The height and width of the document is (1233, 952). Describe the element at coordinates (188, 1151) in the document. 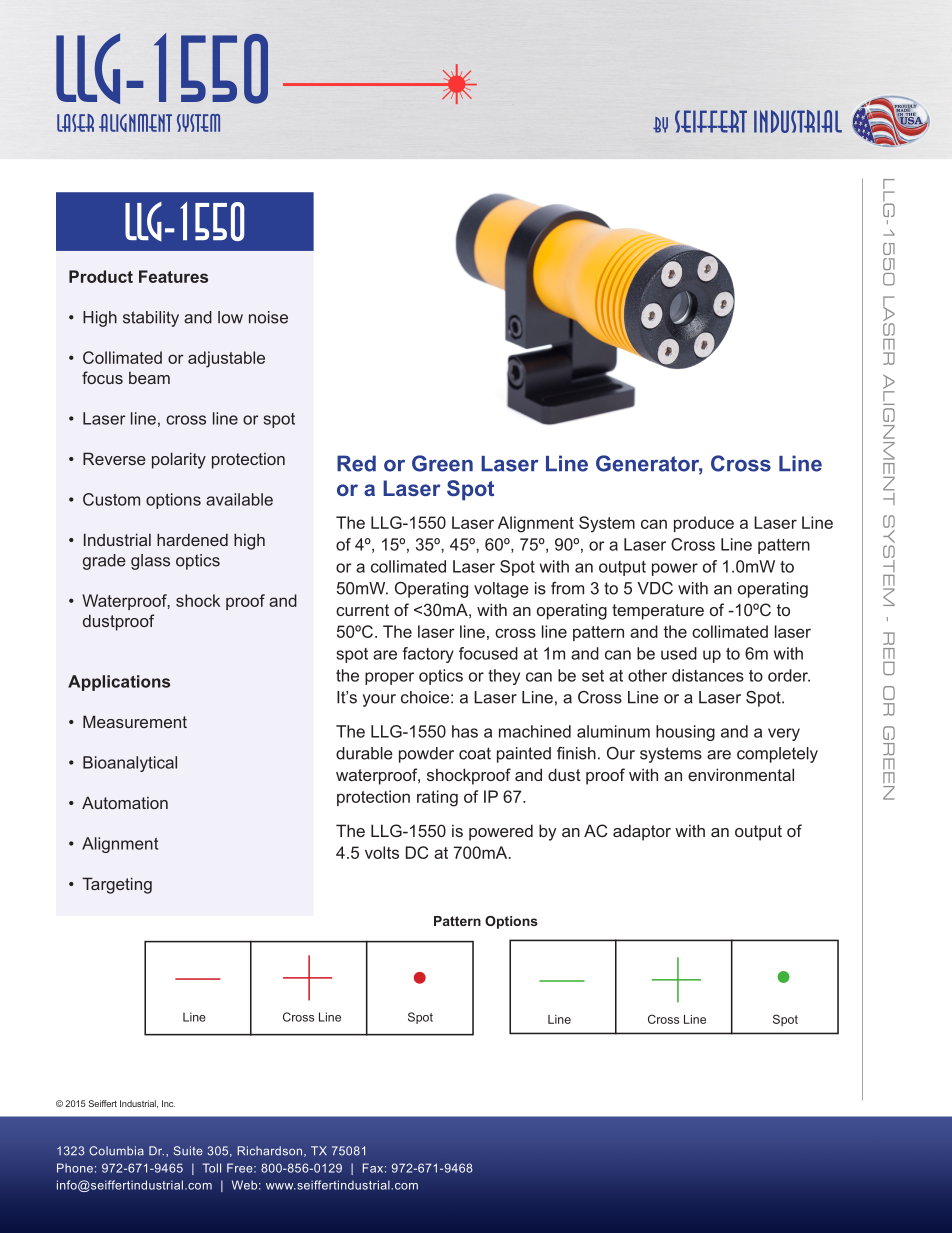

I see `Suite` at that location.
